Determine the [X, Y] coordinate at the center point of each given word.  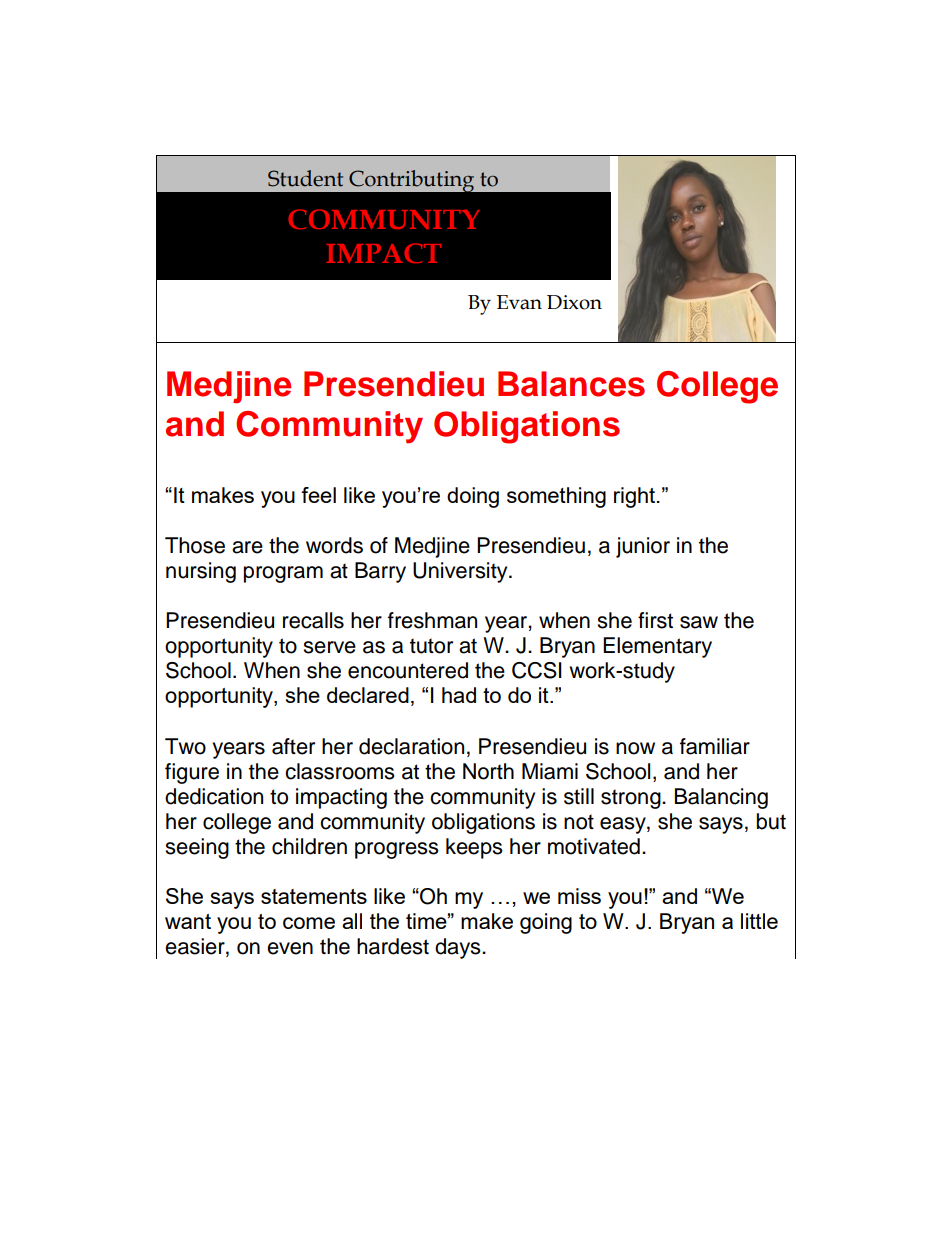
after [293, 746]
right [636, 497]
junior [643, 547]
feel [318, 495]
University [461, 572]
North [488, 771]
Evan [519, 302]
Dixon [574, 302]
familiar [715, 746]
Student [305, 178]
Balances [571, 384]
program [283, 574]
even [290, 948]
